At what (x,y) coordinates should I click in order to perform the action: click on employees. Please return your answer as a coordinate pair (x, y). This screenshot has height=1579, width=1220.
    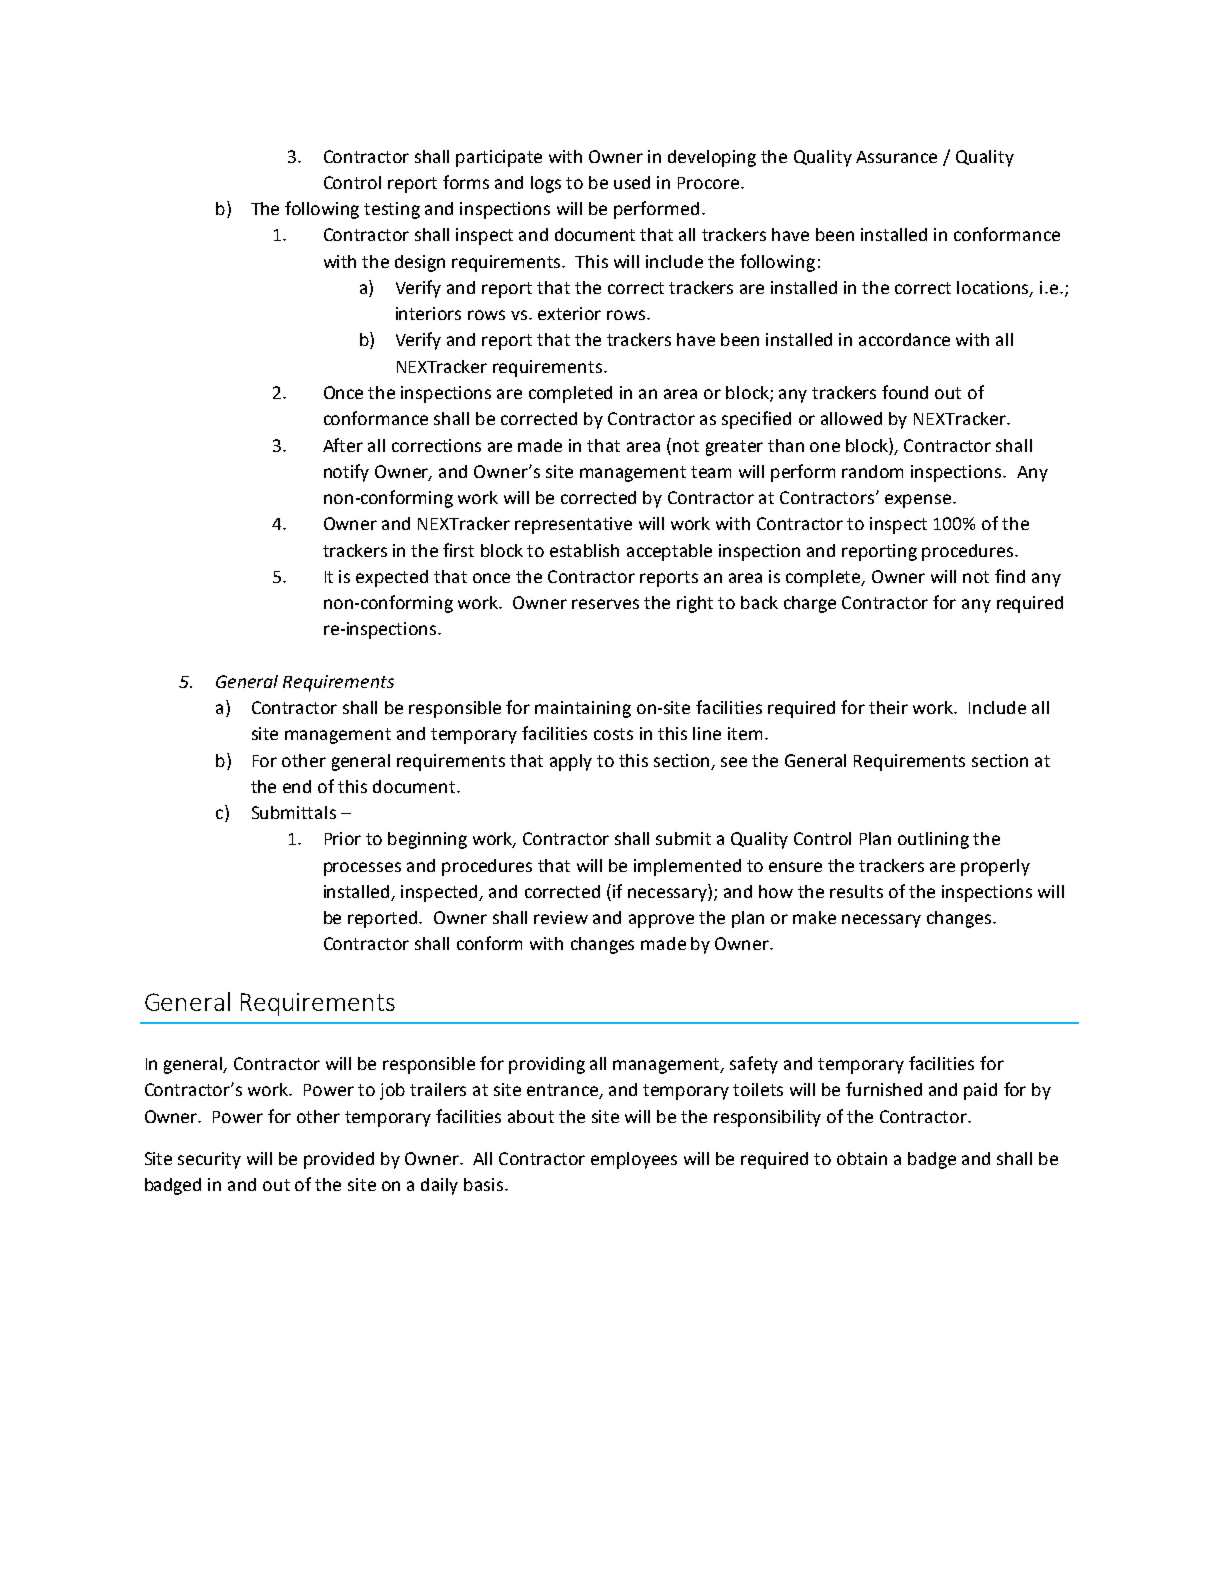
    Looking at the image, I should click on (634, 1160).
